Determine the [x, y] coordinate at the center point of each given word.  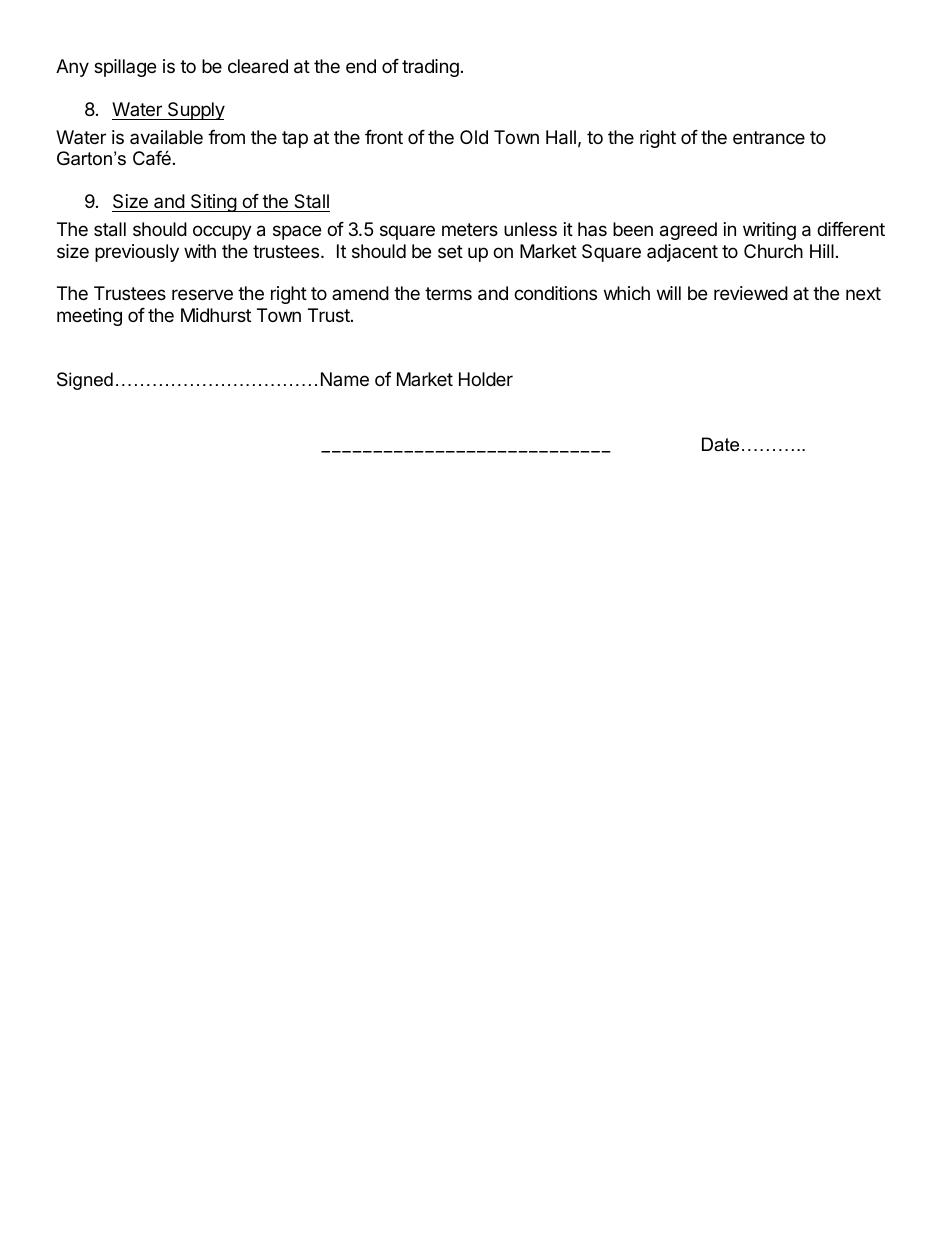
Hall [561, 137]
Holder [486, 379]
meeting [89, 317]
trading [430, 68]
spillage [125, 68]
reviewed [751, 293]
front [384, 137]
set [450, 251]
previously [137, 253]
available [166, 137]
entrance [769, 137]
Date [720, 444]
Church [773, 251]
